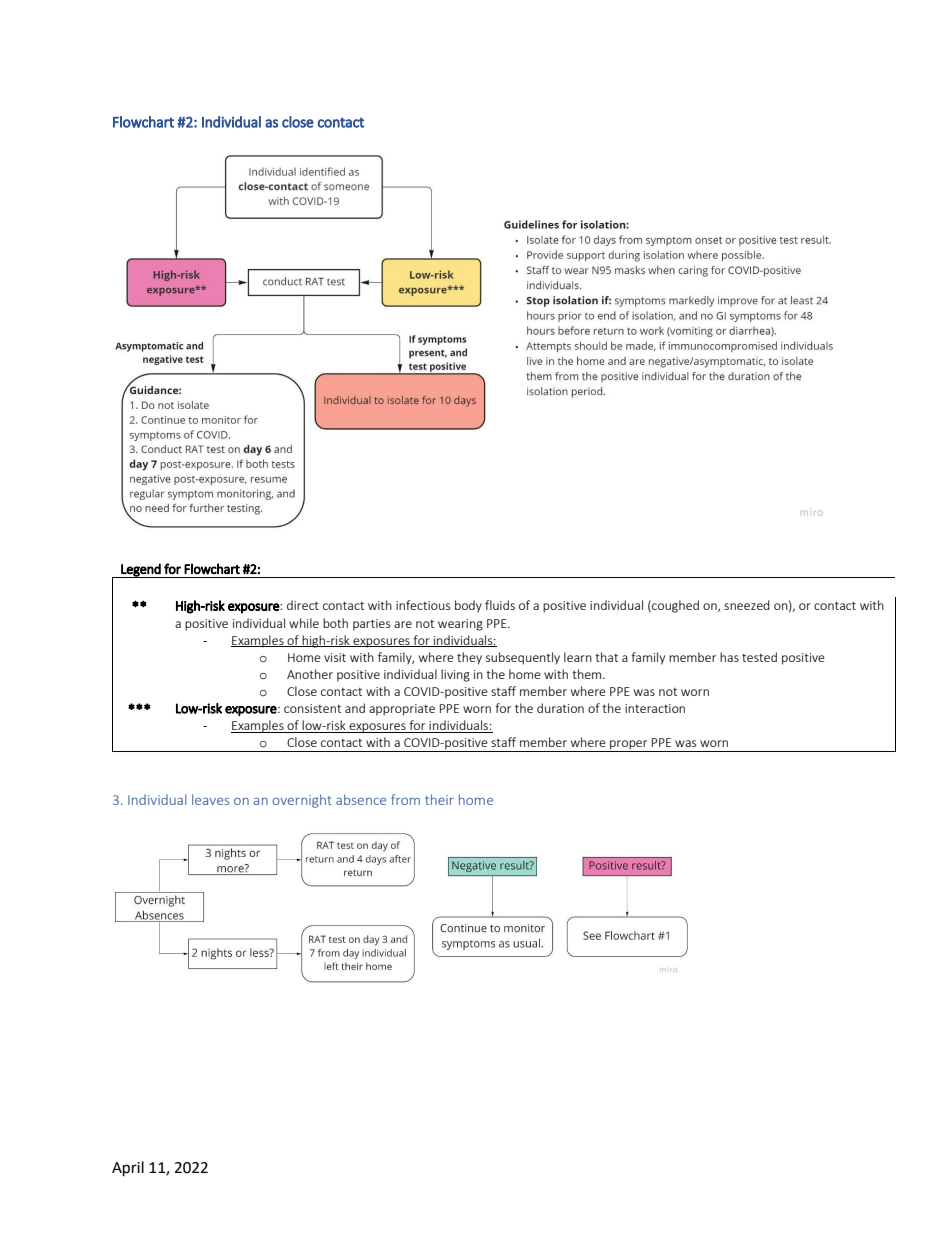 The width and height of the image is (952, 1233). I want to click on sneezed, so click(747, 605).
